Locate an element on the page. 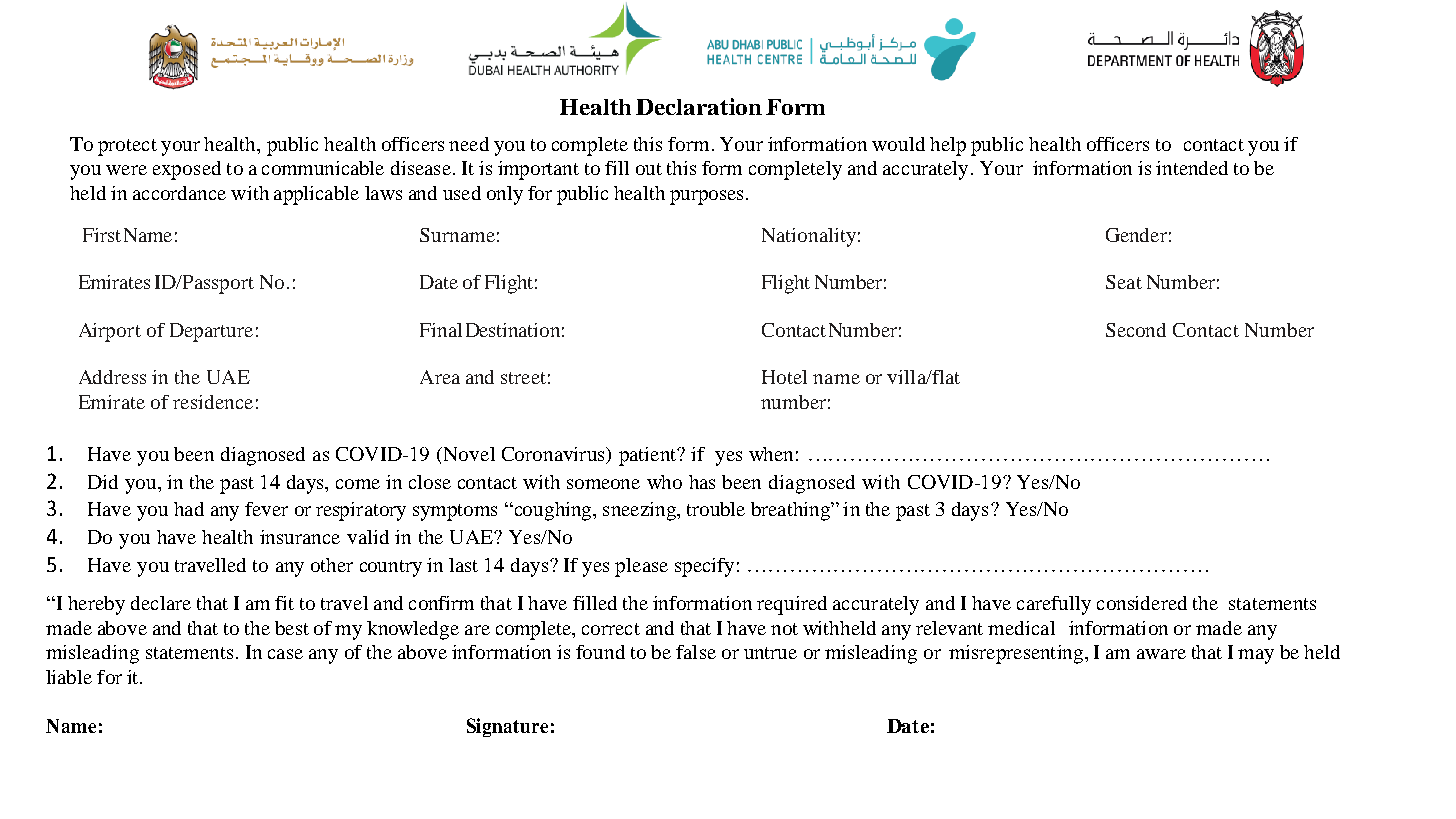  Second is located at coordinates (1136, 330).
